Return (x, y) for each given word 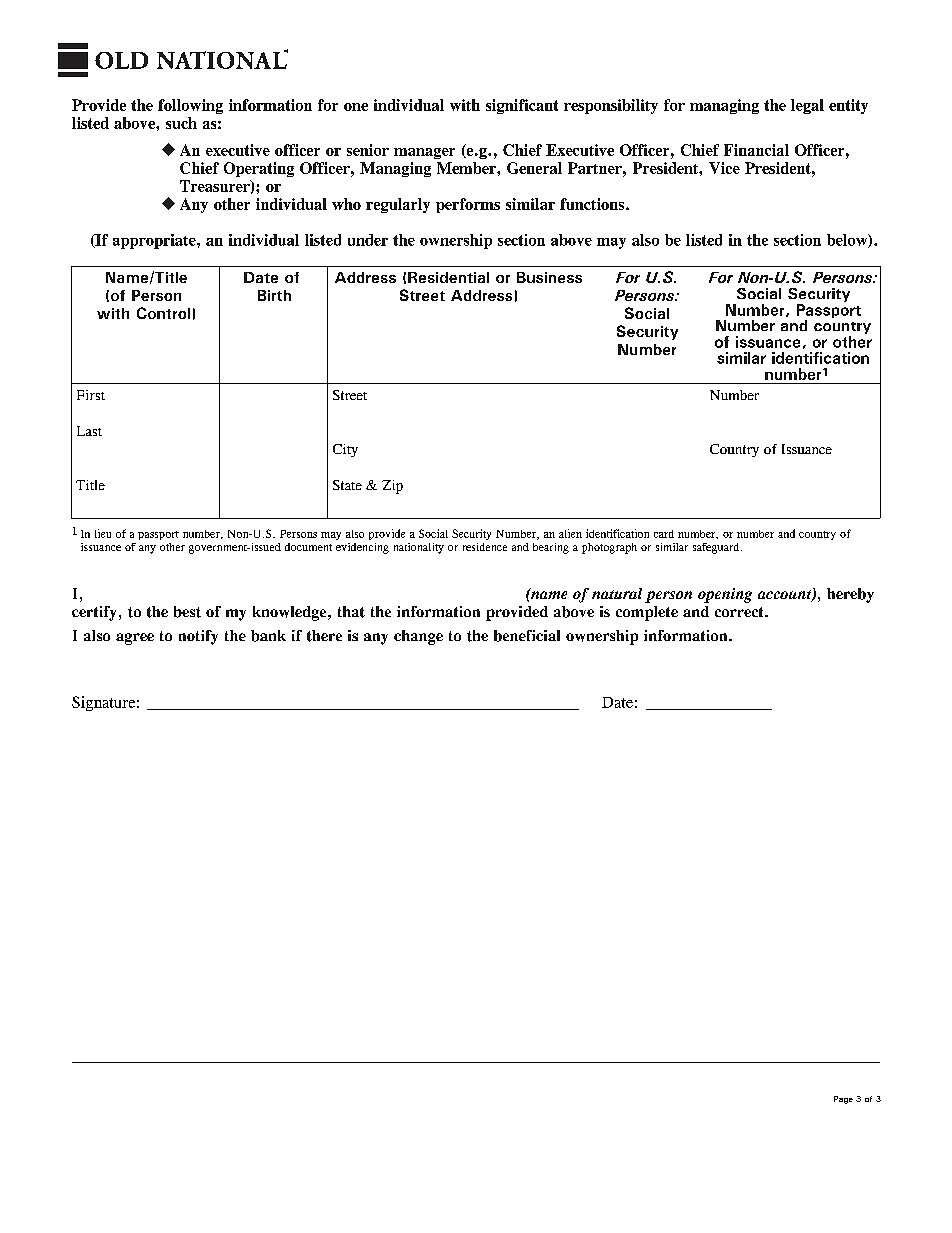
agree (135, 639)
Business (549, 277)
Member (467, 168)
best (187, 612)
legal (807, 106)
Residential (448, 277)
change (418, 637)
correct (740, 612)
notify (198, 637)
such (181, 123)
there (324, 636)
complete (647, 613)
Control (163, 313)
